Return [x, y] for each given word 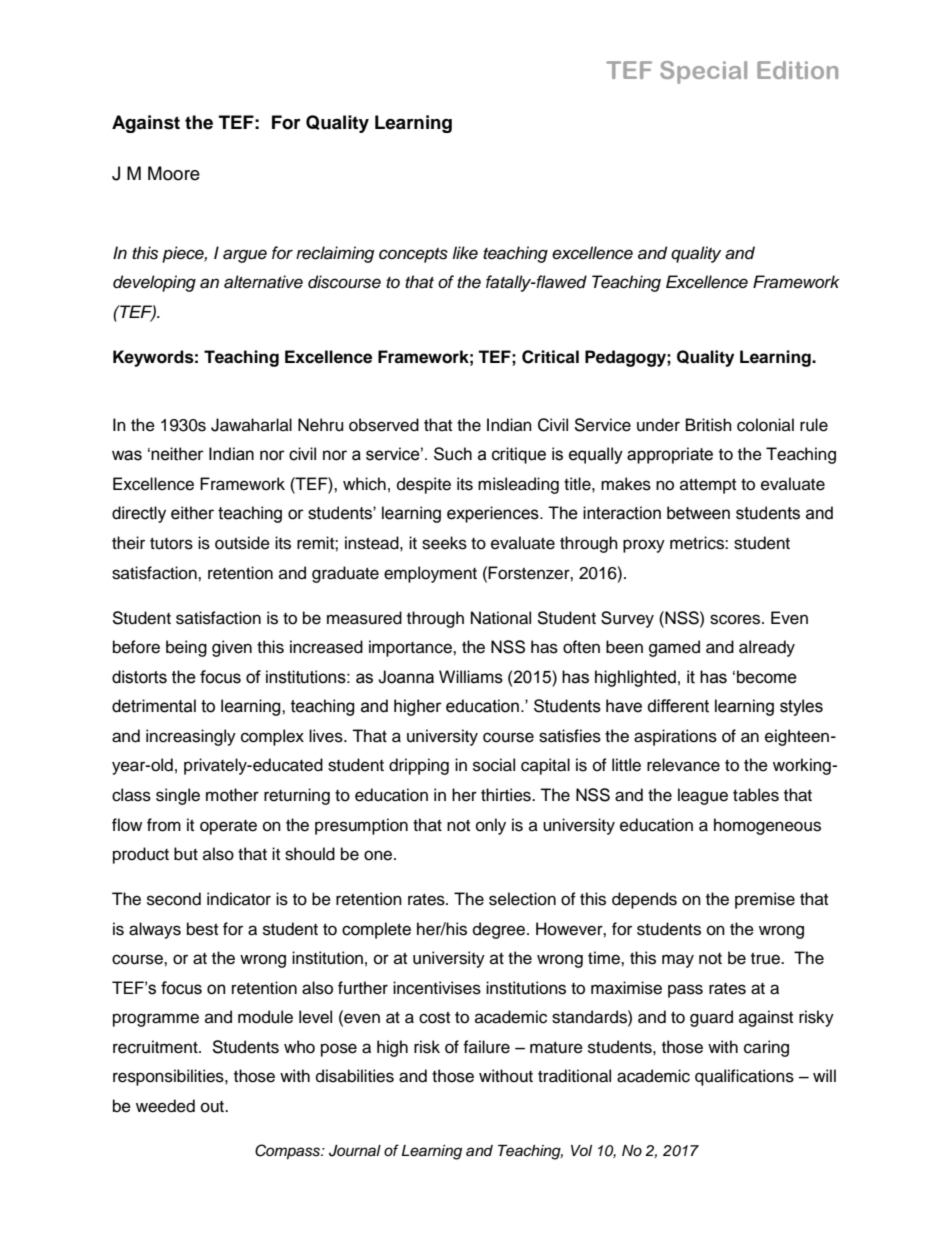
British [709, 425]
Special [703, 72]
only [491, 826]
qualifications [744, 1077]
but [186, 854]
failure [486, 1047]
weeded [165, 1106]
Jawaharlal [251, 425]
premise [765, 900]
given [232, 648]
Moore [174, 173]
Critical [550, 357]
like [465, 253]
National [501, 618]
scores [736, 619]
